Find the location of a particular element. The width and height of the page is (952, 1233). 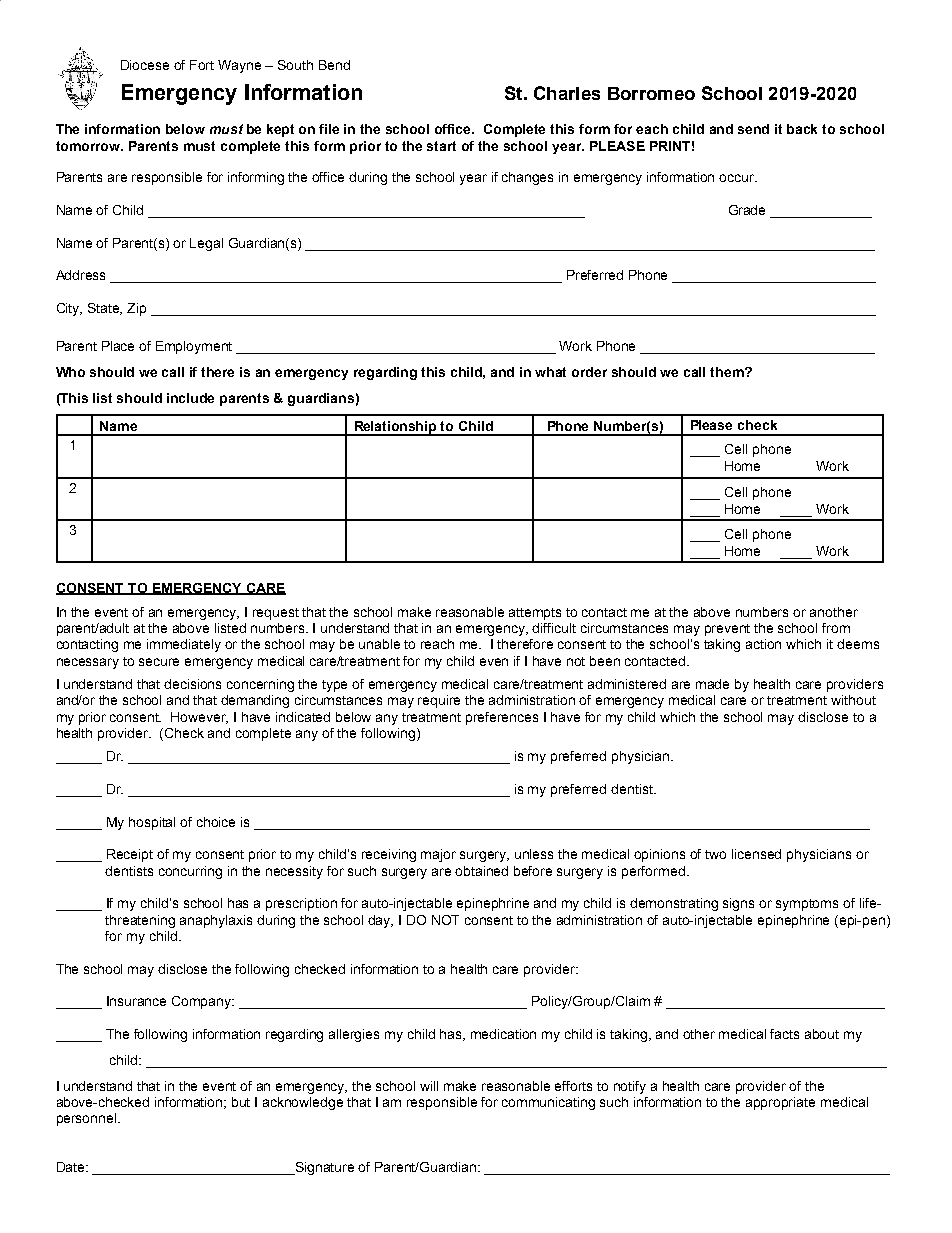

send is located at coordinates (753, 129).
